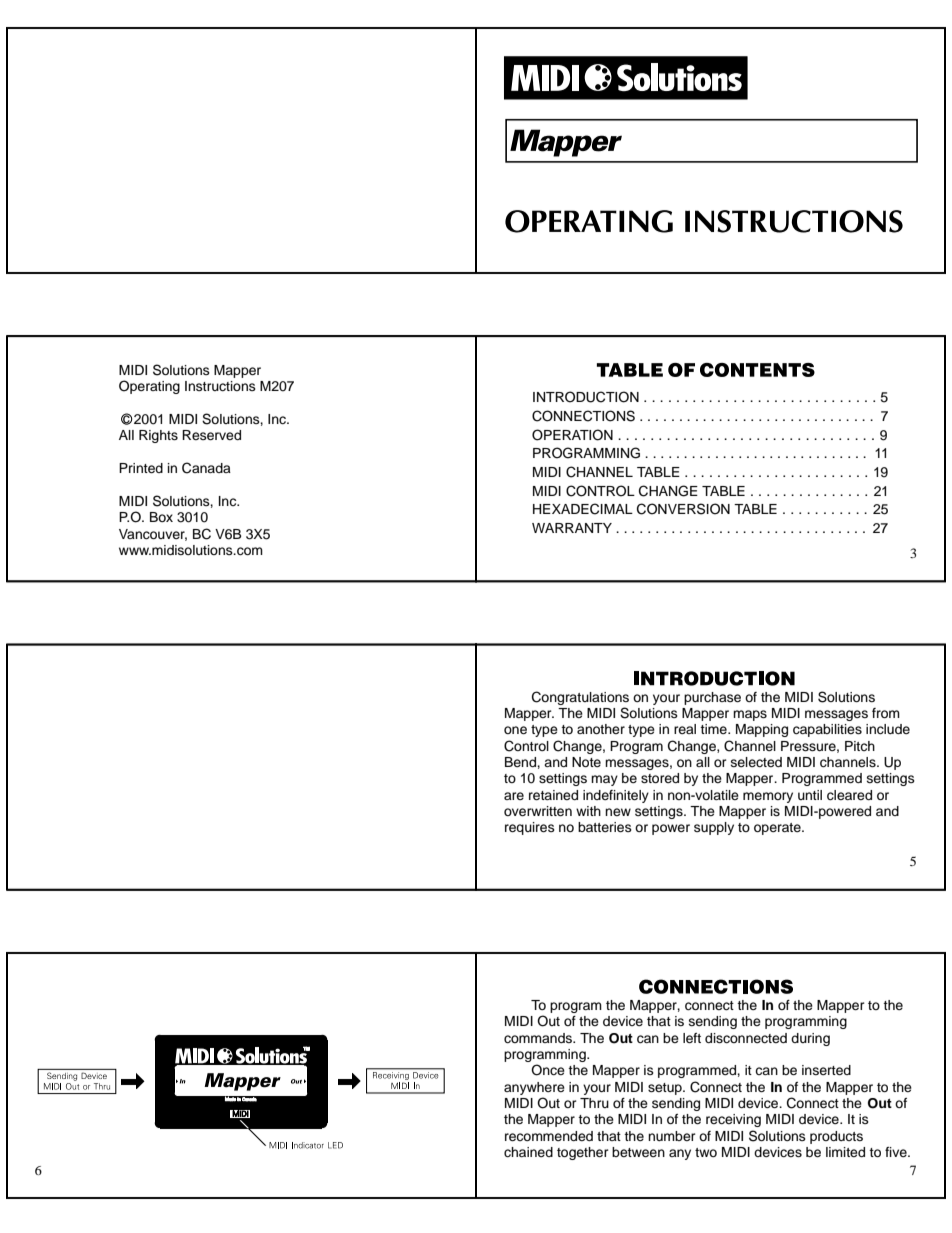 The image size is (952, 1233). I want to click on products, so click(836, 1137).
